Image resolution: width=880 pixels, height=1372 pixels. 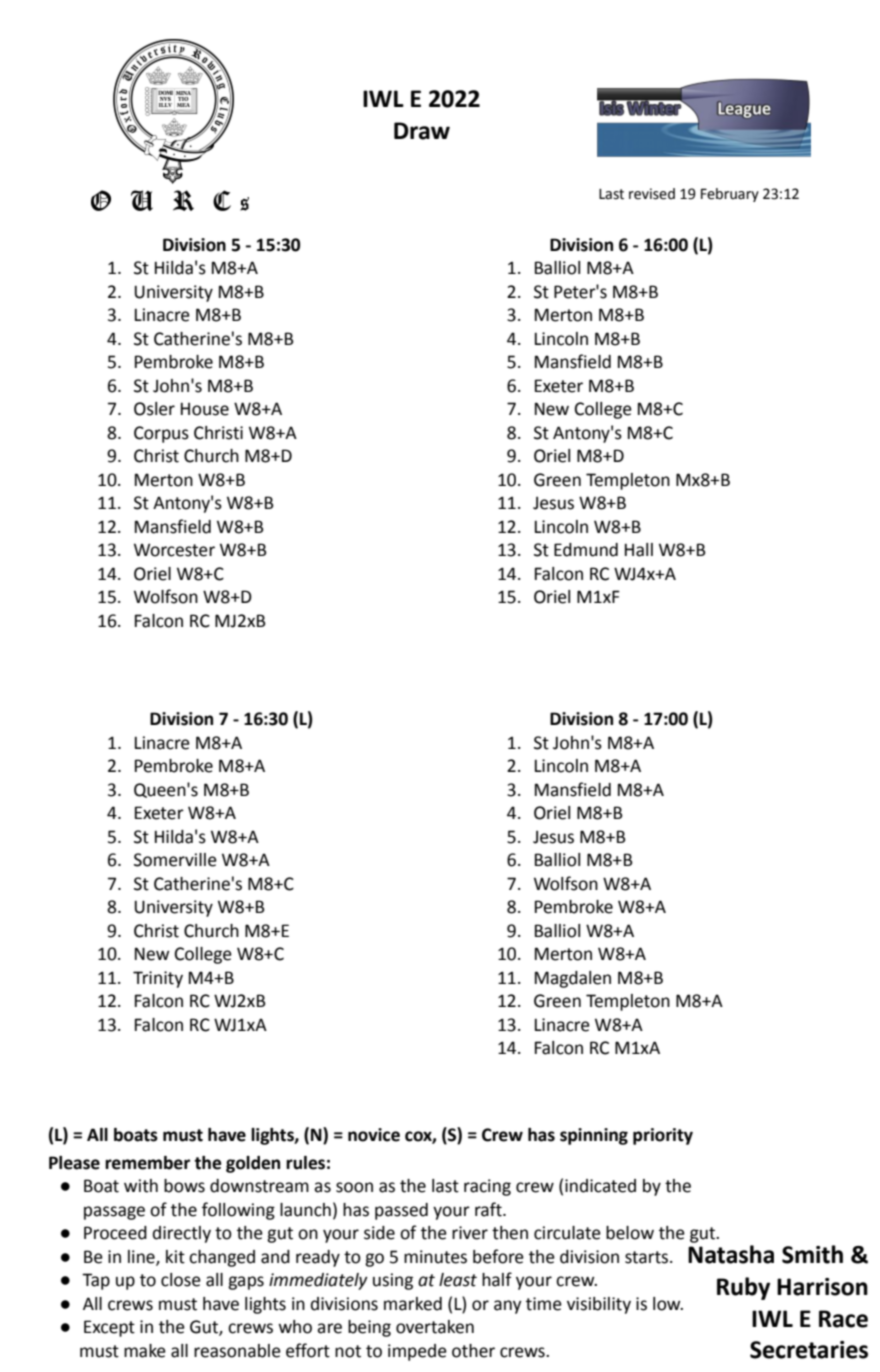 I want to click on close, so click(x=181, y=1280).
